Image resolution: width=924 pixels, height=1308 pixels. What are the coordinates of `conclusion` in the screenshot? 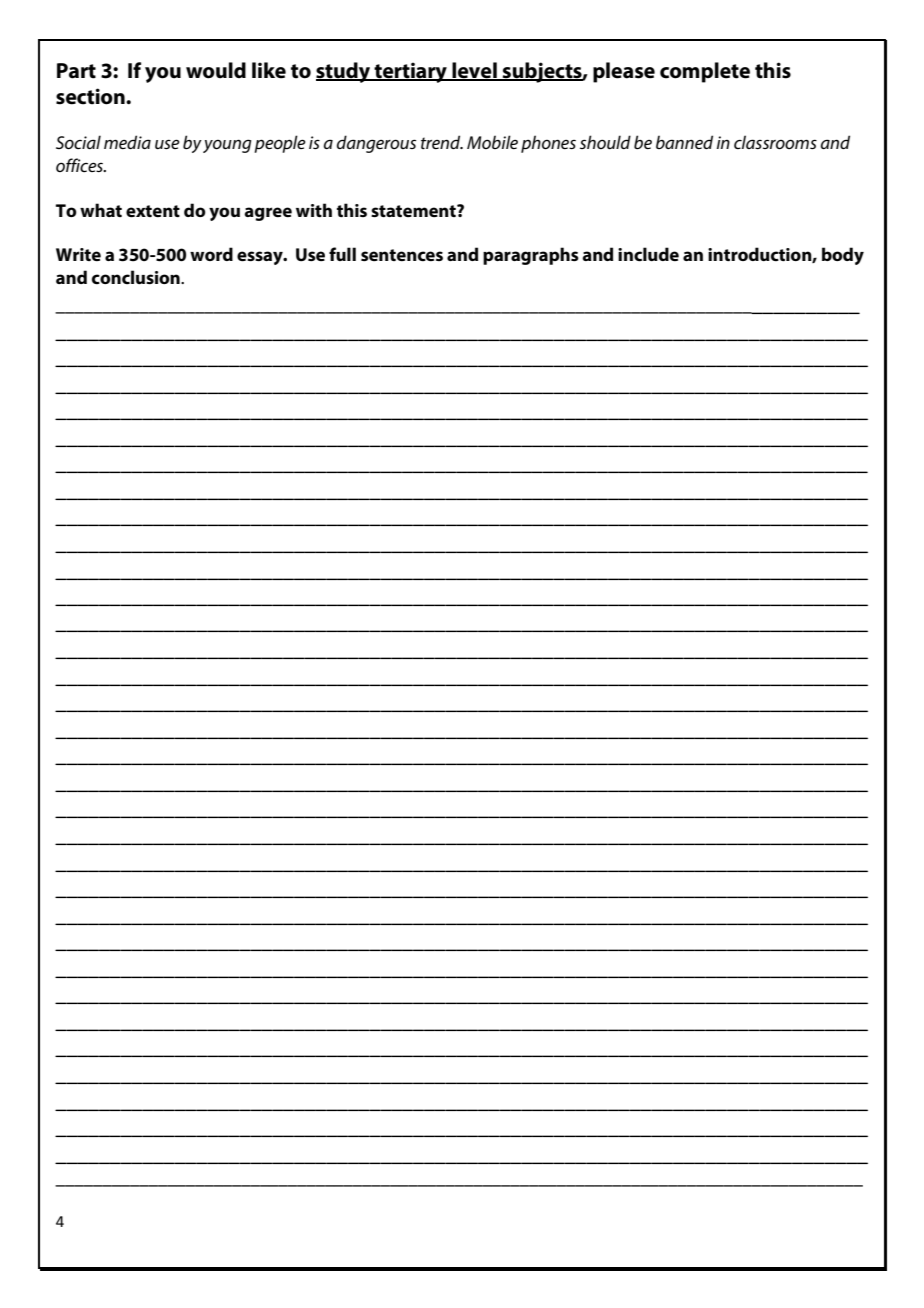 It's located at (137, 277).
